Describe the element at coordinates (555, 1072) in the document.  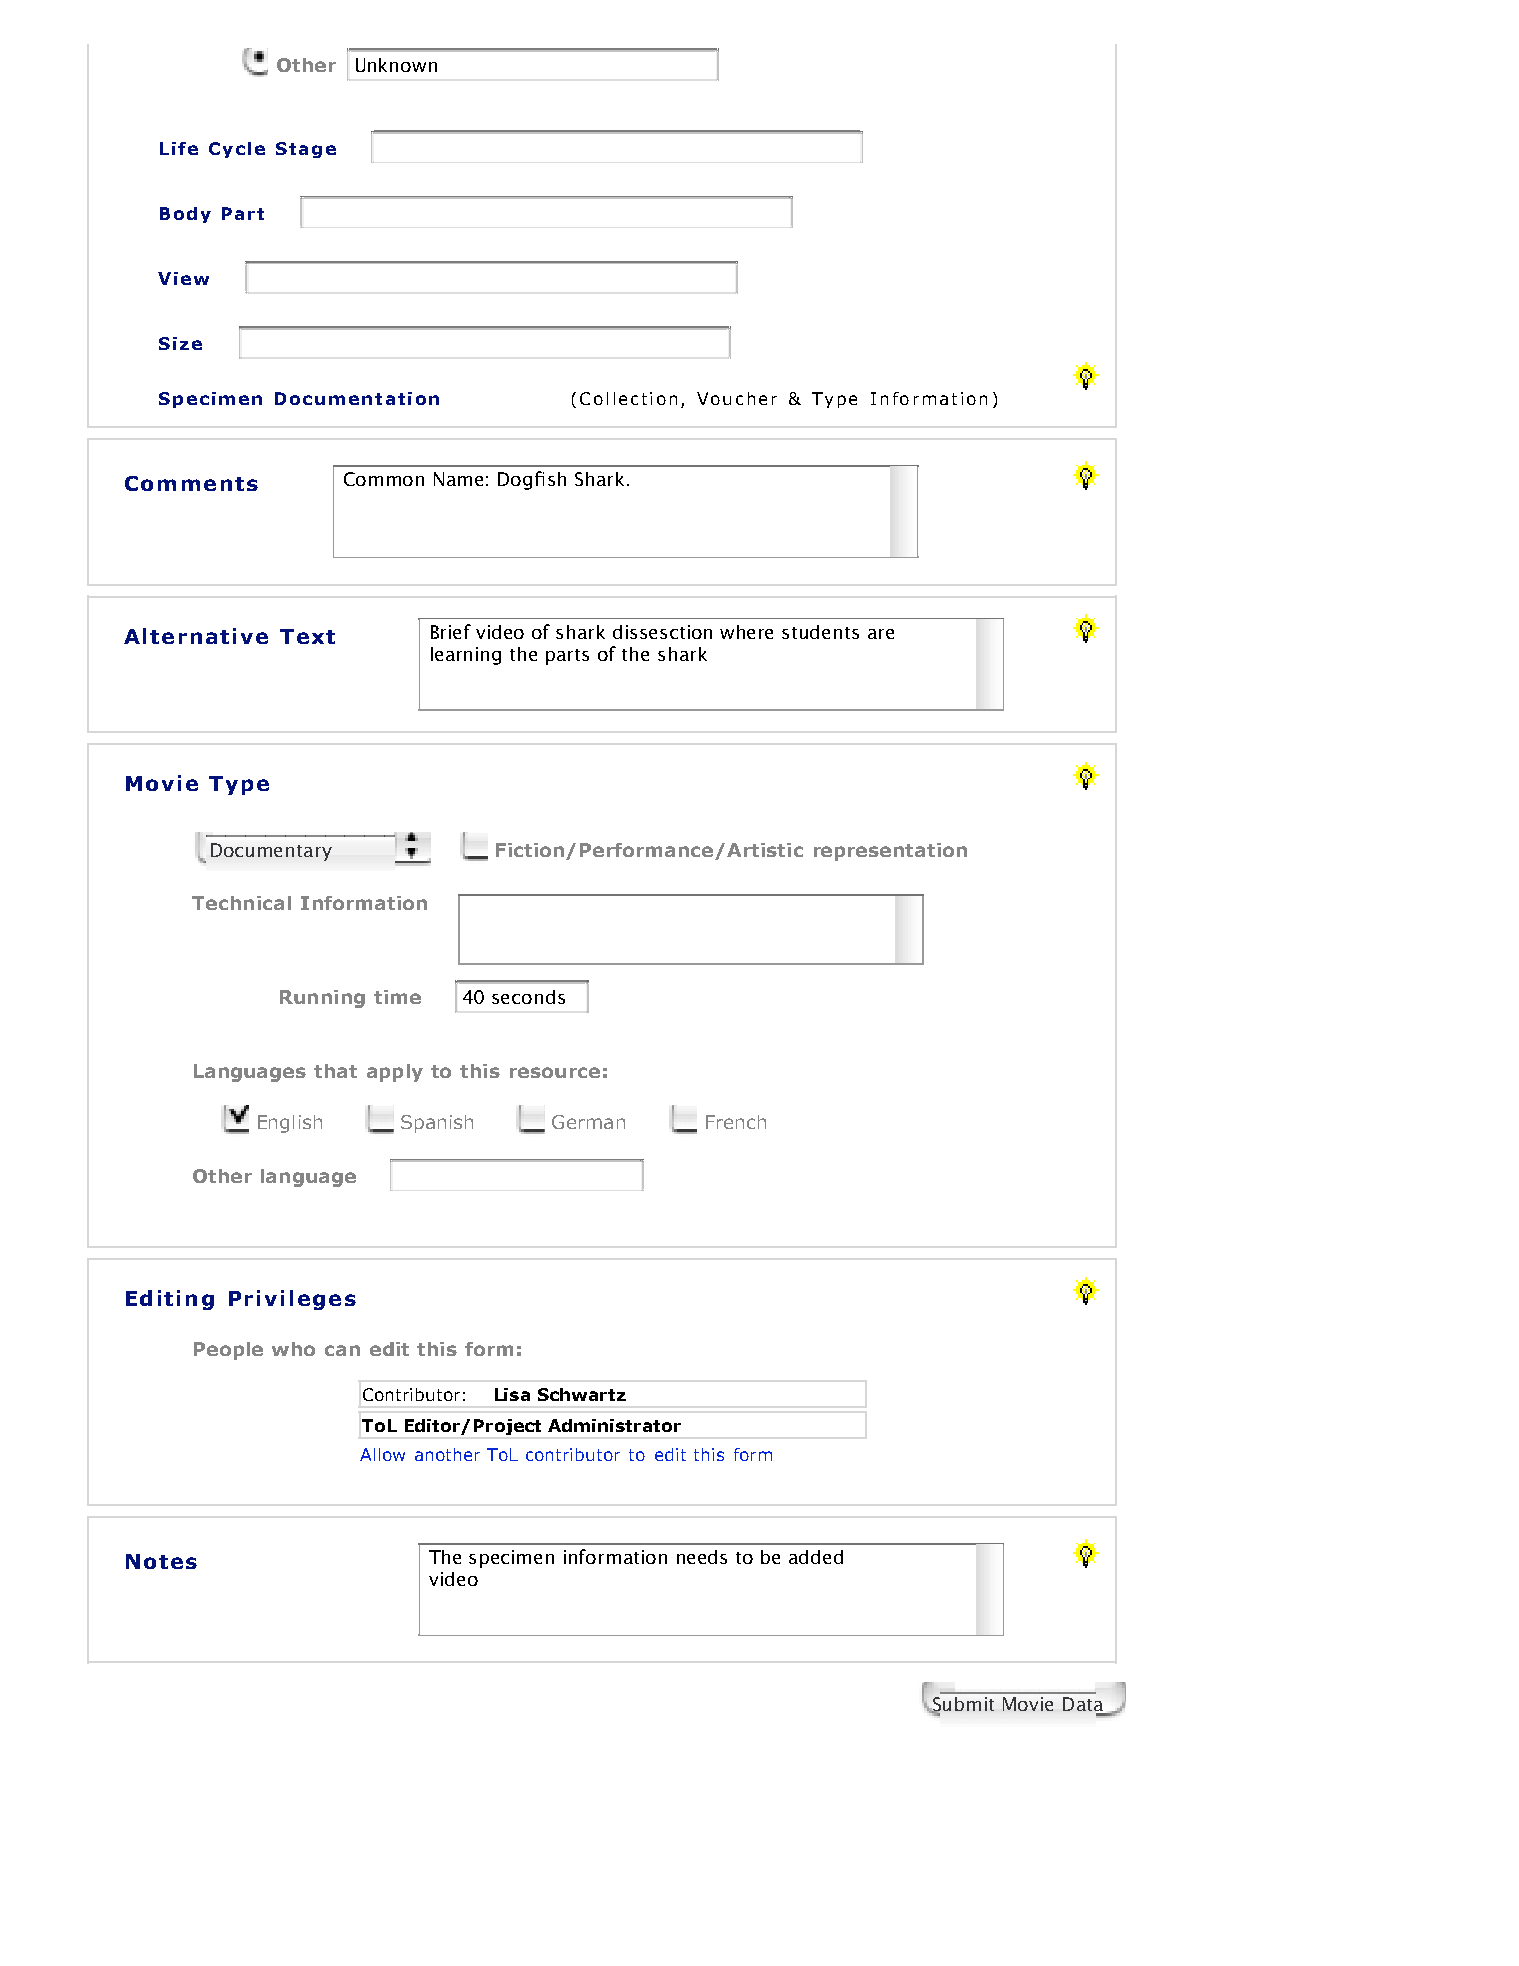
I see `resource` at that location.
